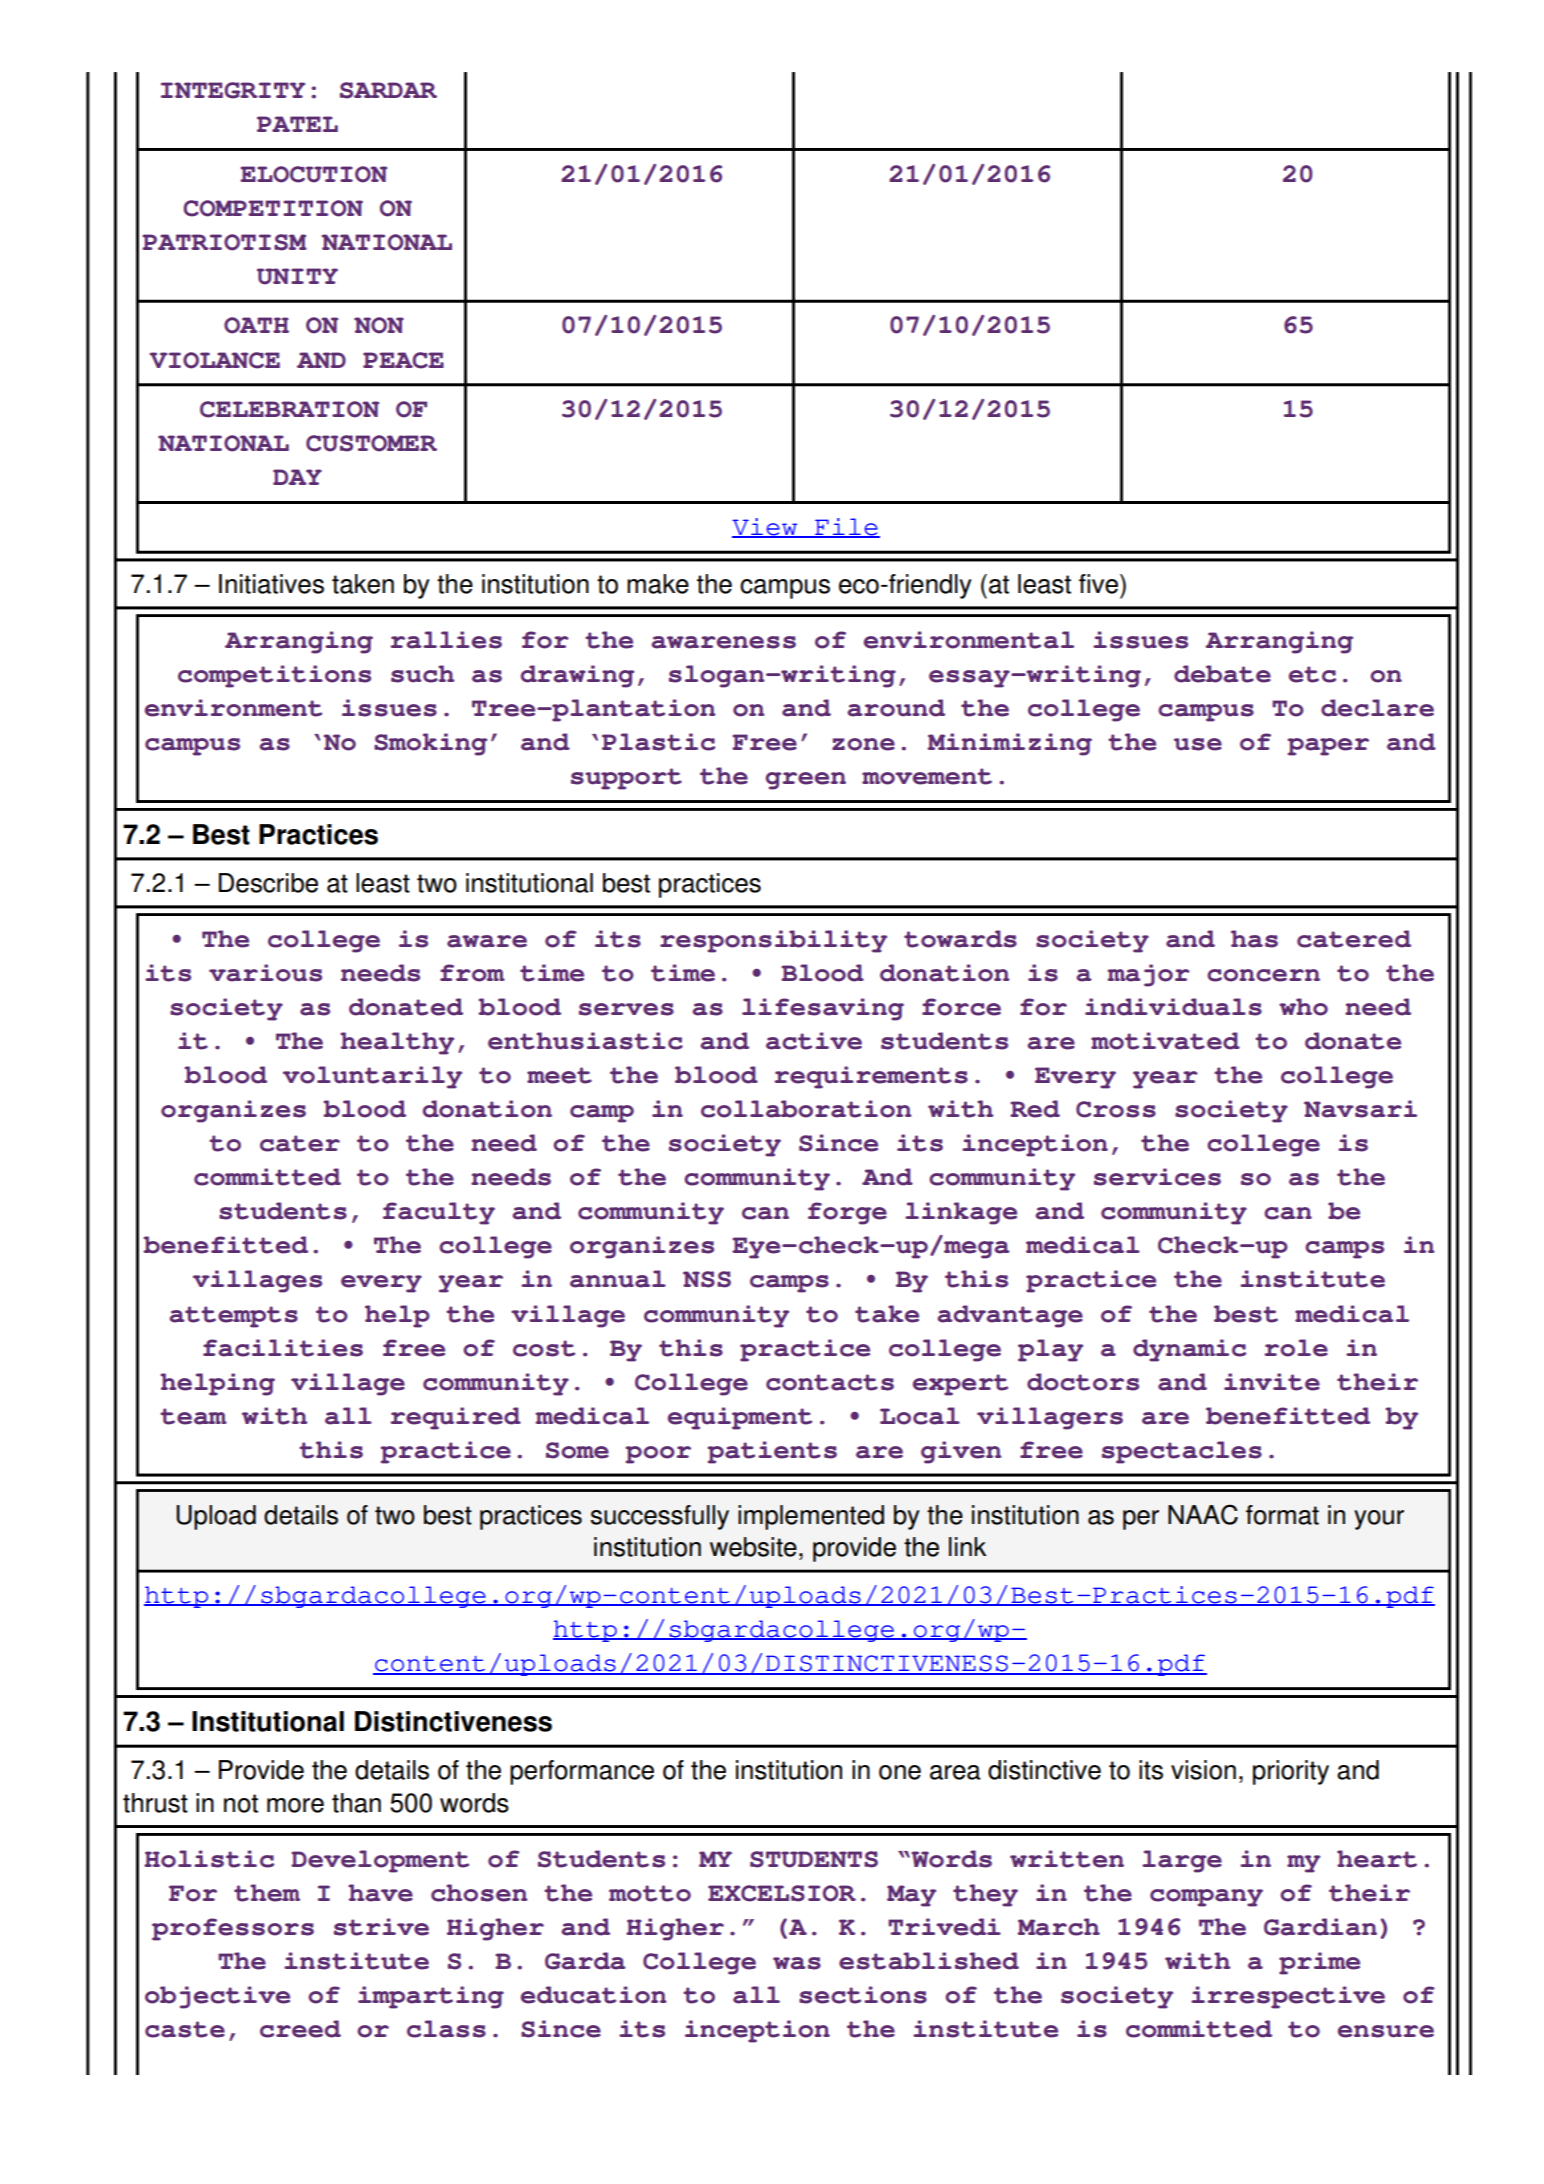 The image size is (1544, 2184). Describe the element at coordinates (814, 1041) in the screenshot. I see `active` at that location.
